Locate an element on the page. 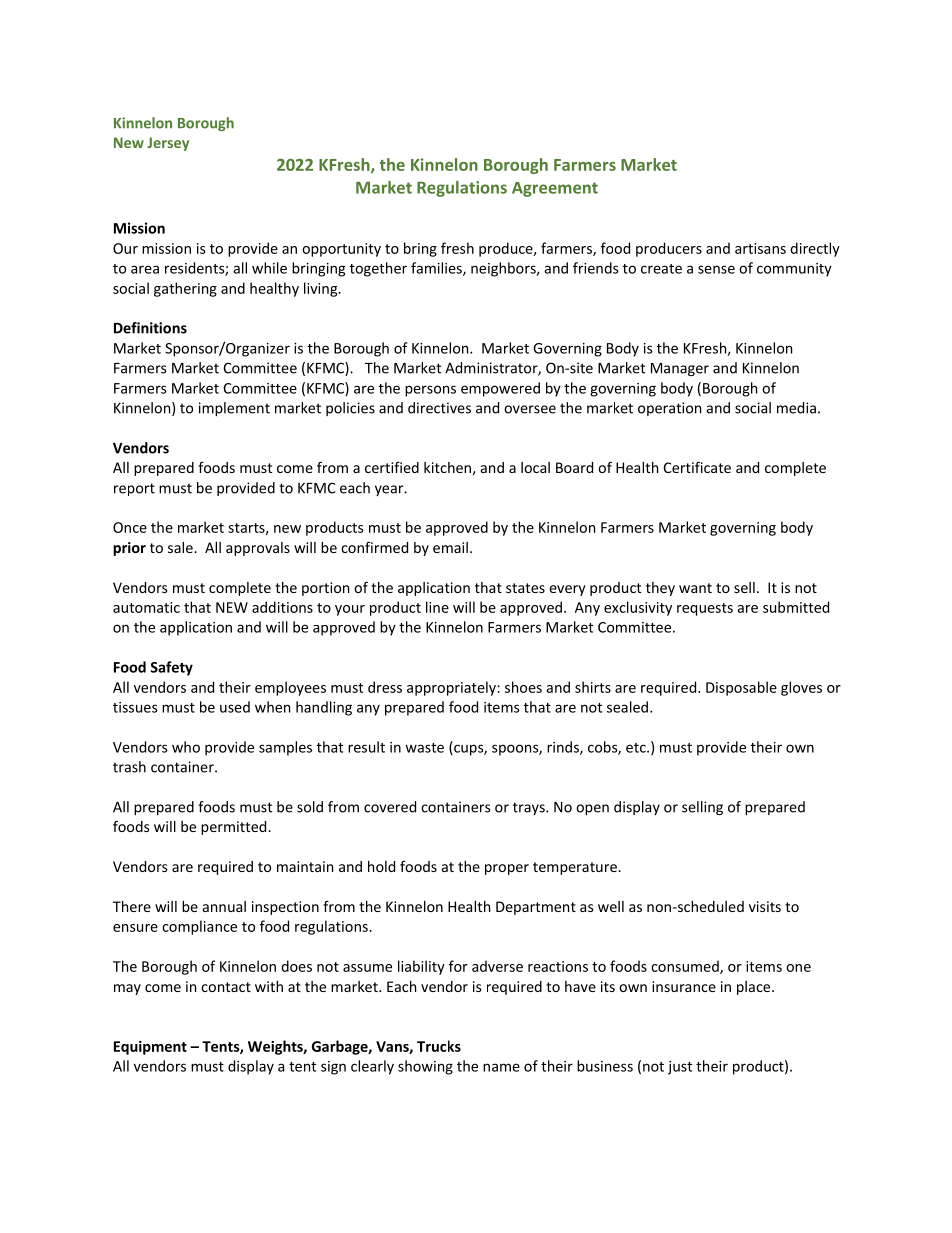  Certificate is located at coordinates (697, 467).
